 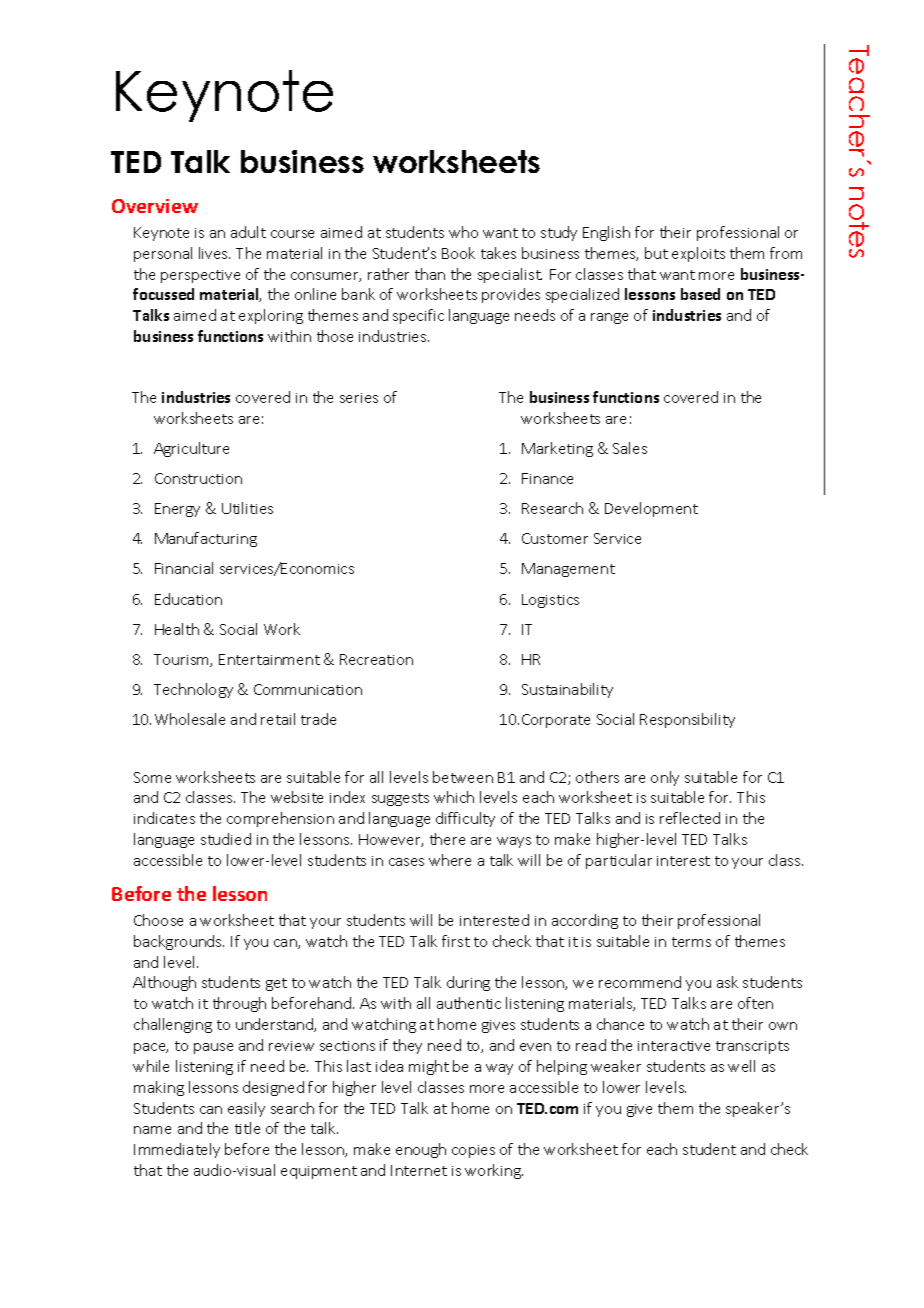 What do you see at coordinates (458, 253) in the screenshot?
I see `Book` at bounding box center [458, 253].
